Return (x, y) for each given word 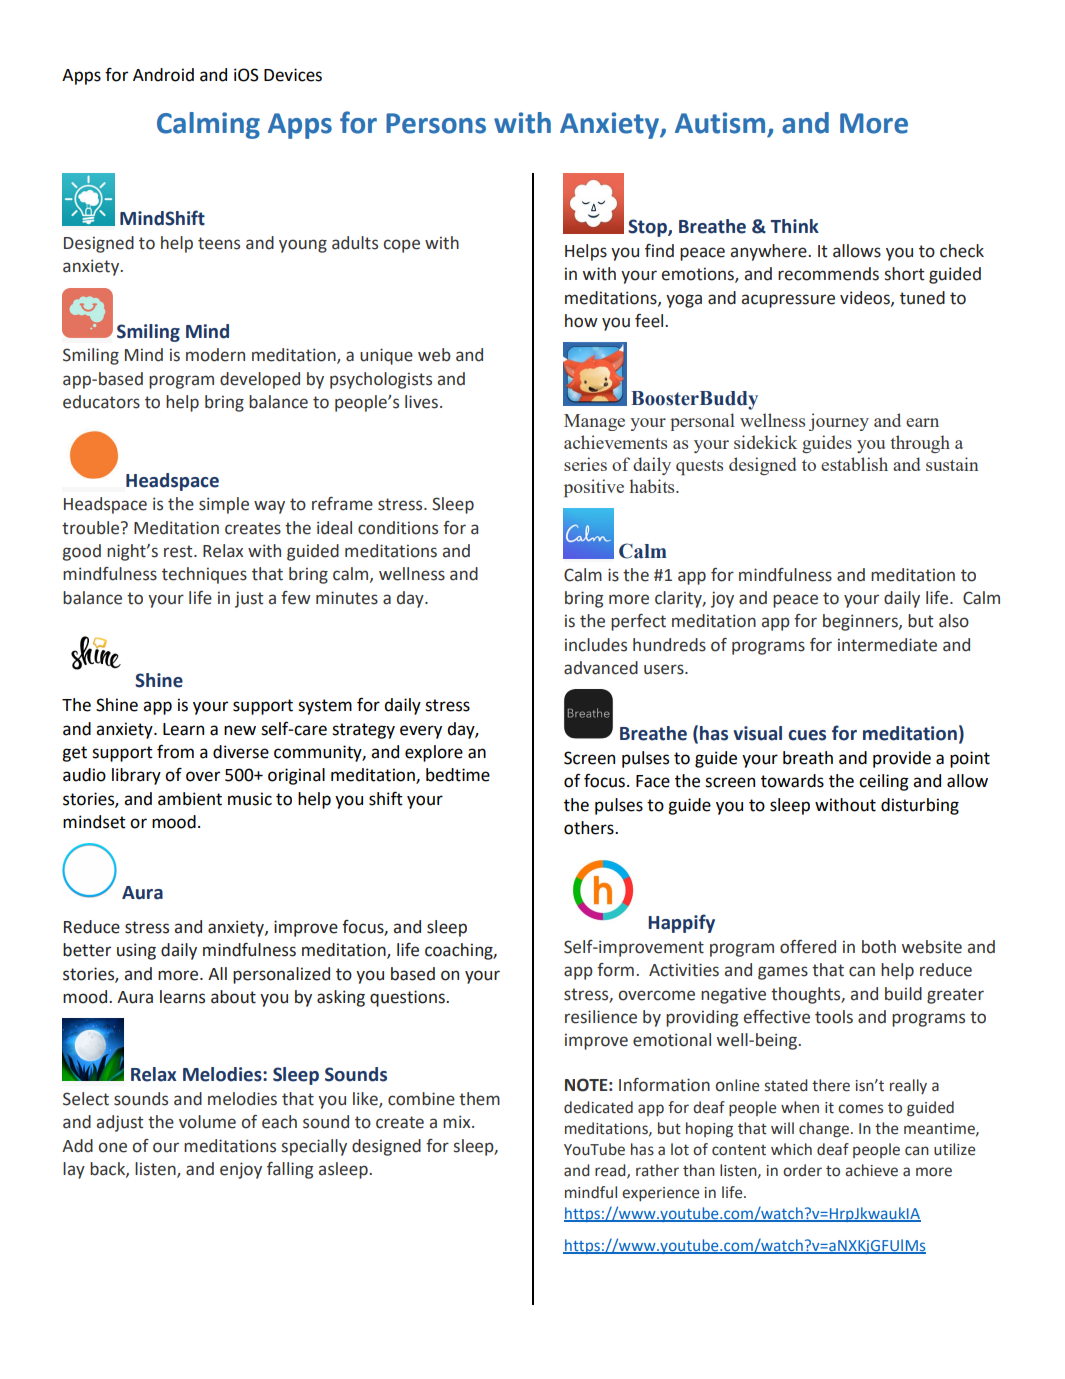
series (585, 464)
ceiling (884, 782)
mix (458, 1121)
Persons (436, 123)
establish (854, 464)
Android (163, 75)
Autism (720, 123)
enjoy (241, 1170)
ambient (190, 799)
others (590, 828)
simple (224, 505)
